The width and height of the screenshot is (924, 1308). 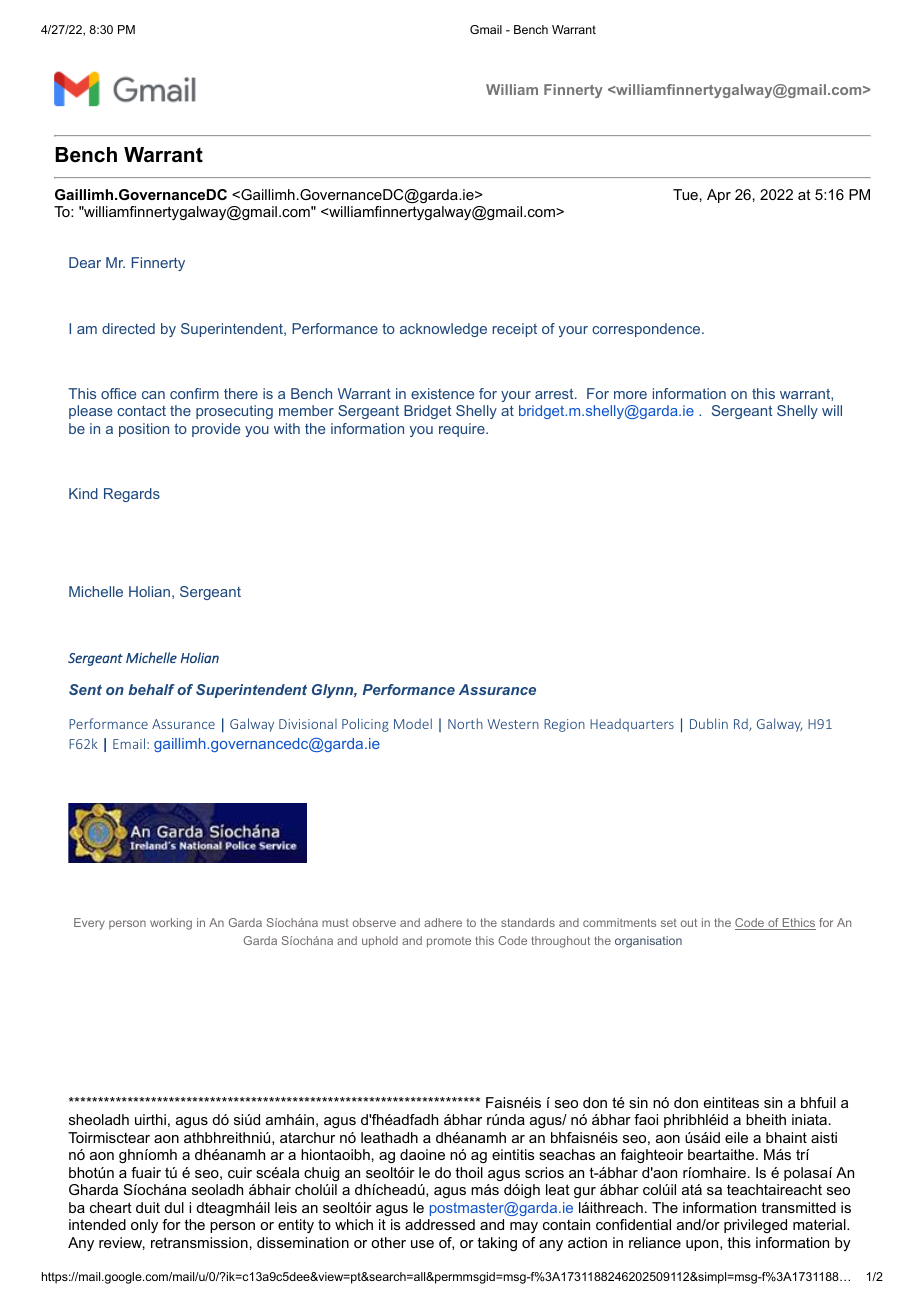 What do you see at coordinates (151, 689) in the screenshot?
I see `behalf` at bounding box center [151, 689].
